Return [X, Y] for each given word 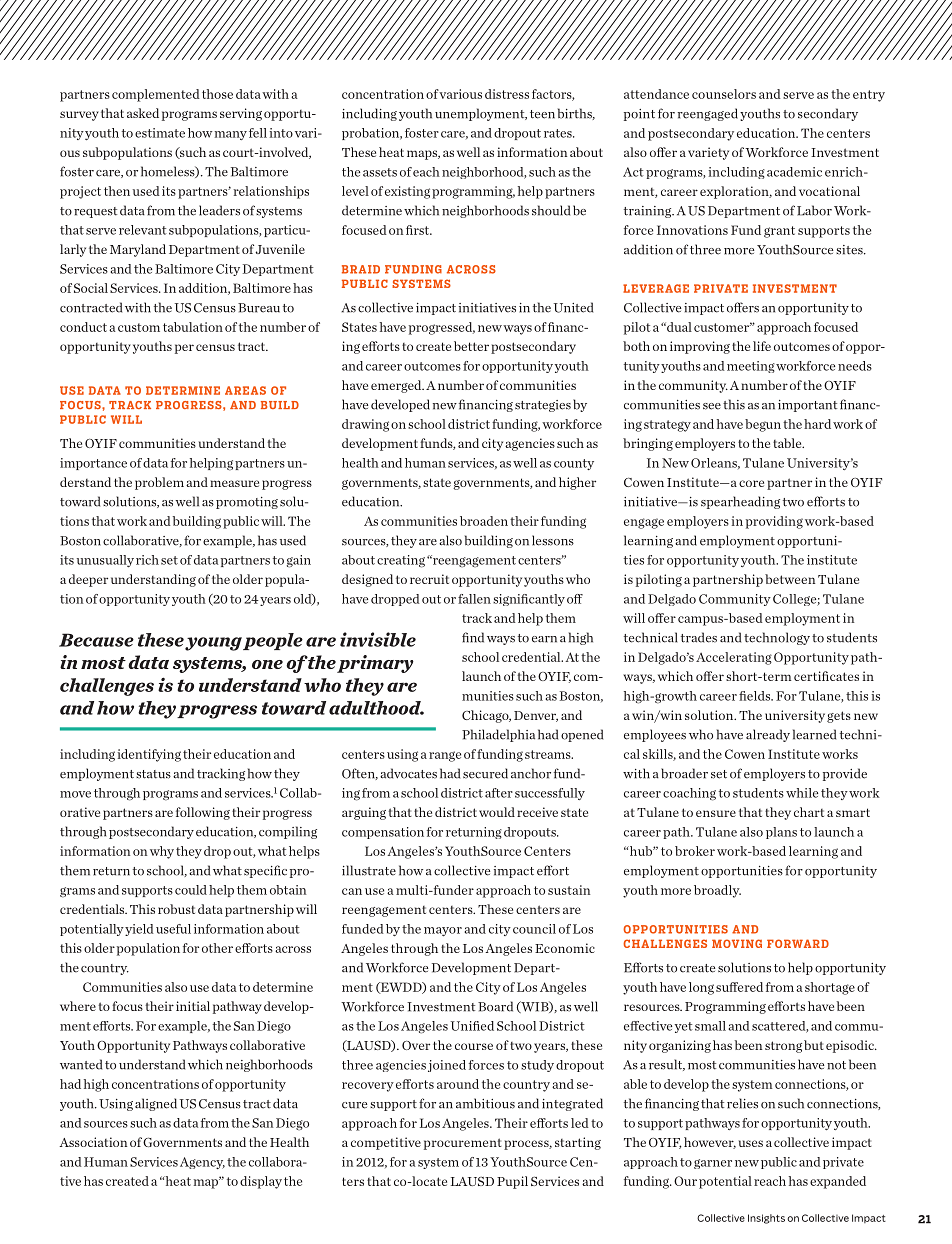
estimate [160, 133]
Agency [202, 1163]
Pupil [512, 1182]
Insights [766, 1219]
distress [507, 94]
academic [794, 172]
